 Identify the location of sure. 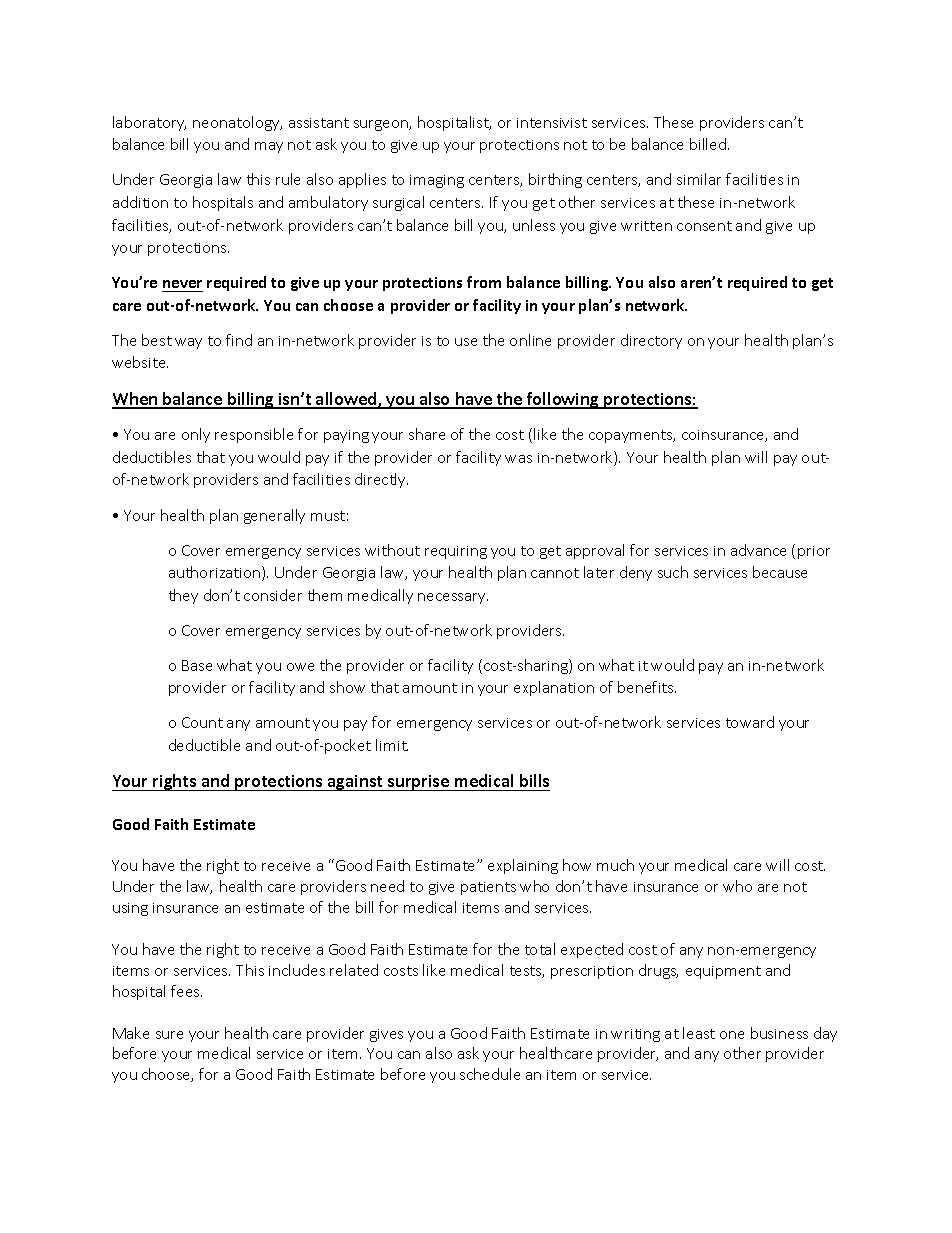
(169, 1035).
